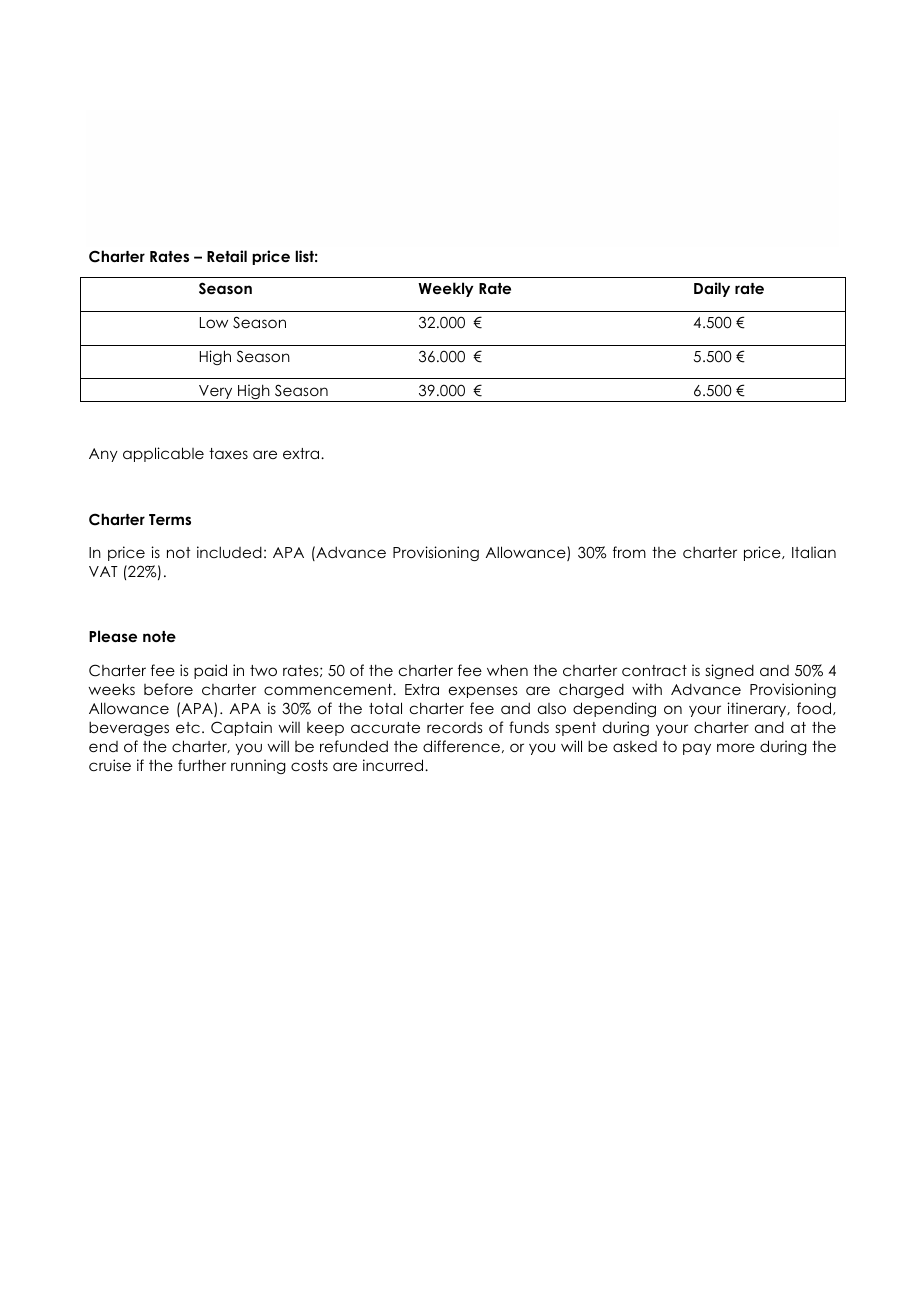  Describe the element at coordinates (507, 670) in the screenshot. I see `when` at that location.
